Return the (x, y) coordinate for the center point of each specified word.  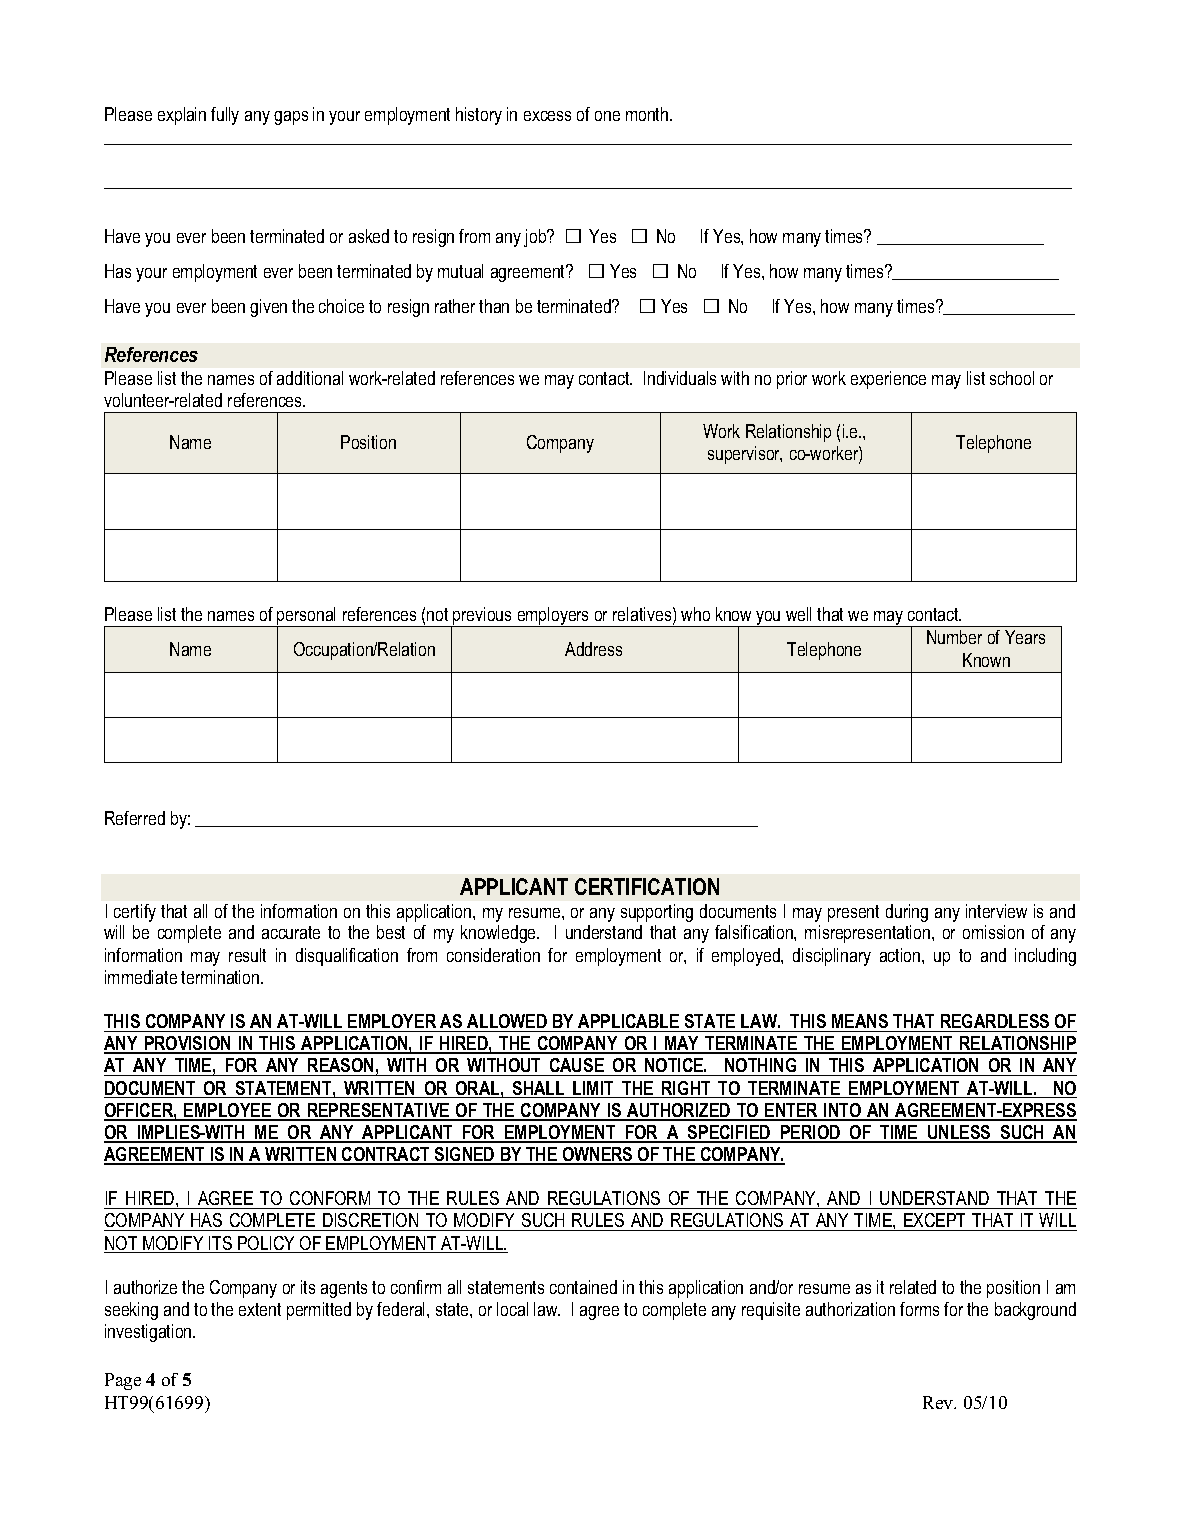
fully (225, 116)
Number (954, 637)
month (647, 114)
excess (547, 116)
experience (888, 380)
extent (260, 1309)
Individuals (680, 378)
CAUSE (577, 1067)
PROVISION (188, 1044)
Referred (135, 818)
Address (593, 649)
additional (310, 378)
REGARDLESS (995, 1023)
